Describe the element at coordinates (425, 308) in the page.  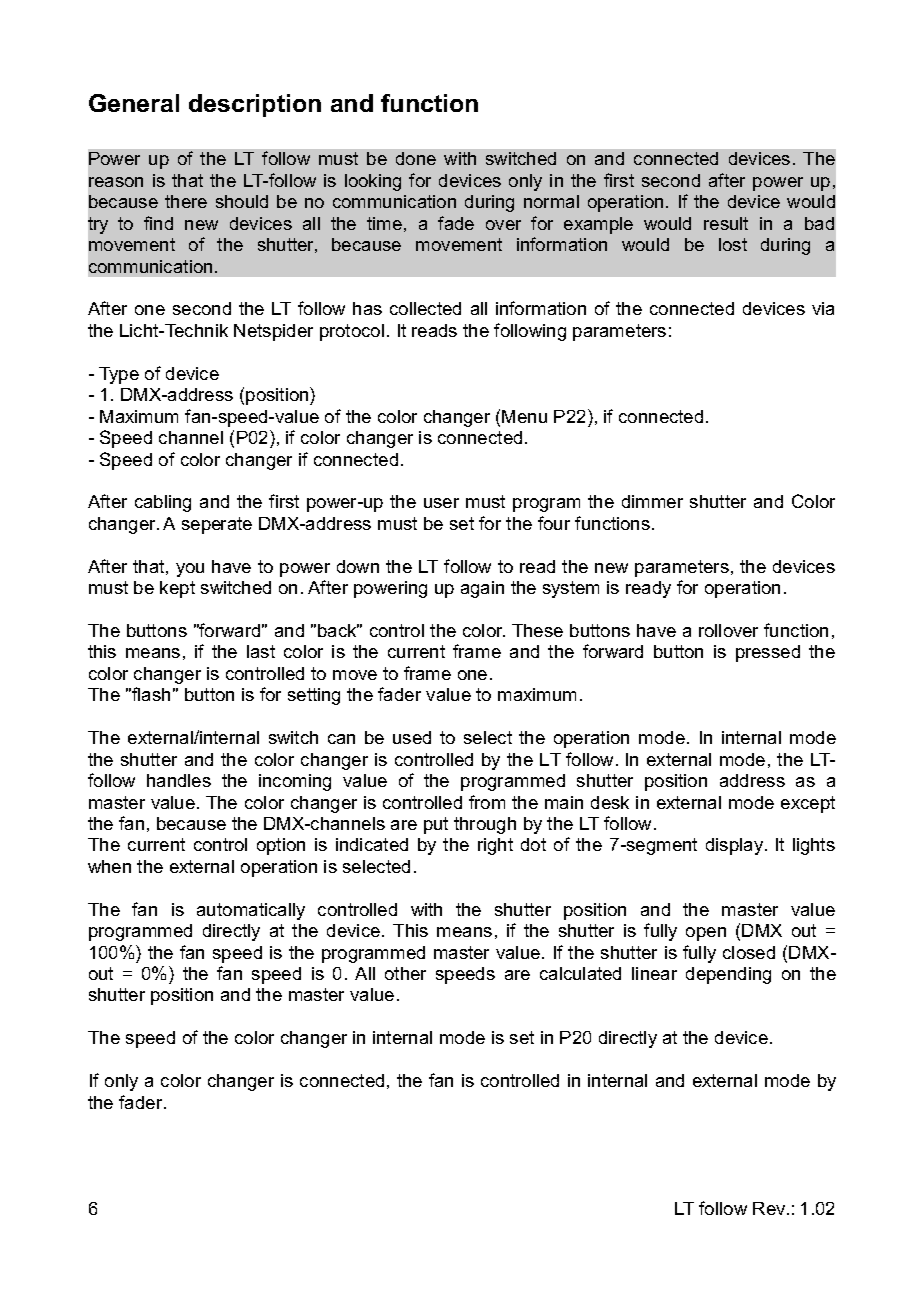
I see `collected` at that location.
